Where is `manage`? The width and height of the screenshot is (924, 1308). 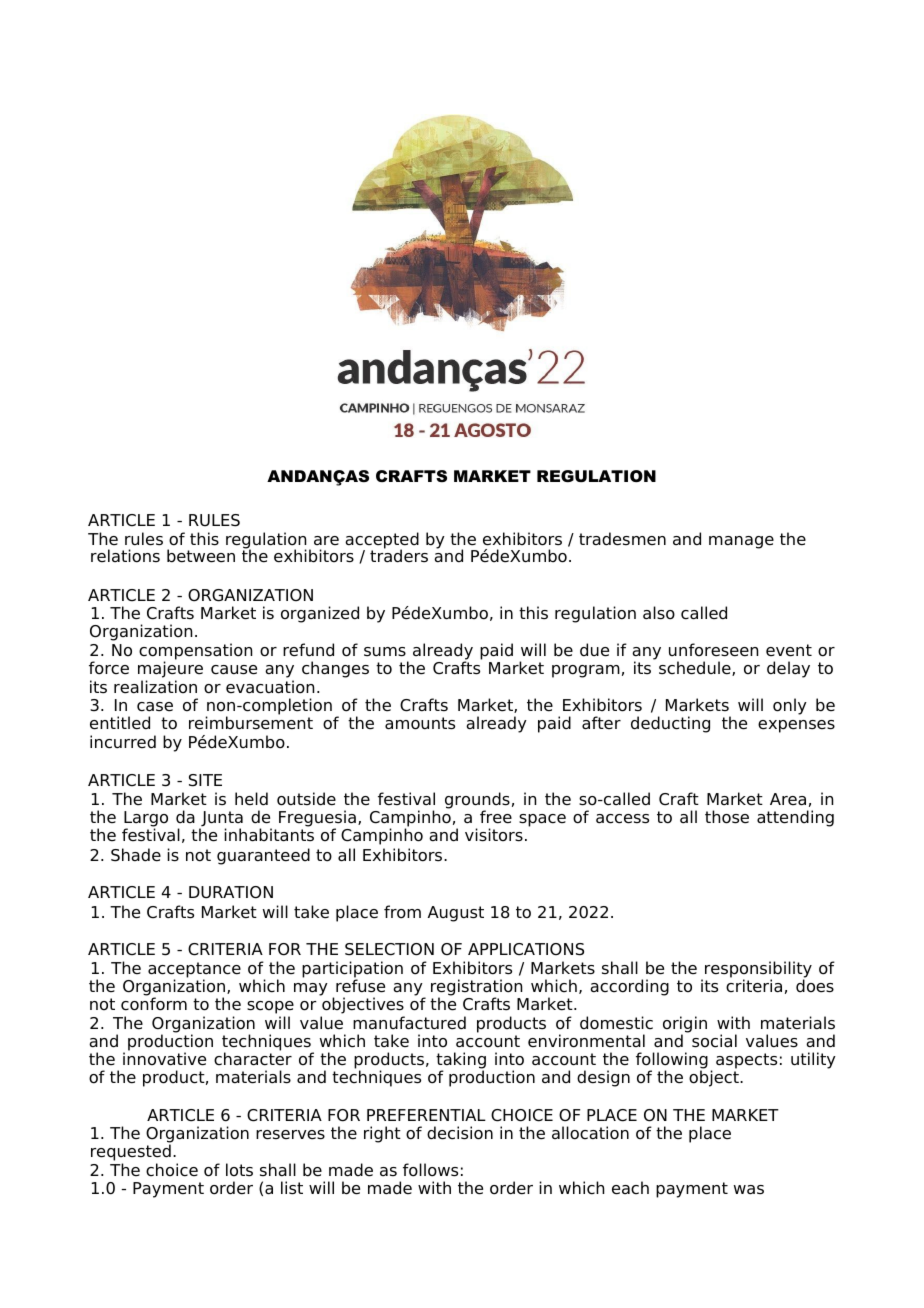 manage is located at coordinates (741, 542).
